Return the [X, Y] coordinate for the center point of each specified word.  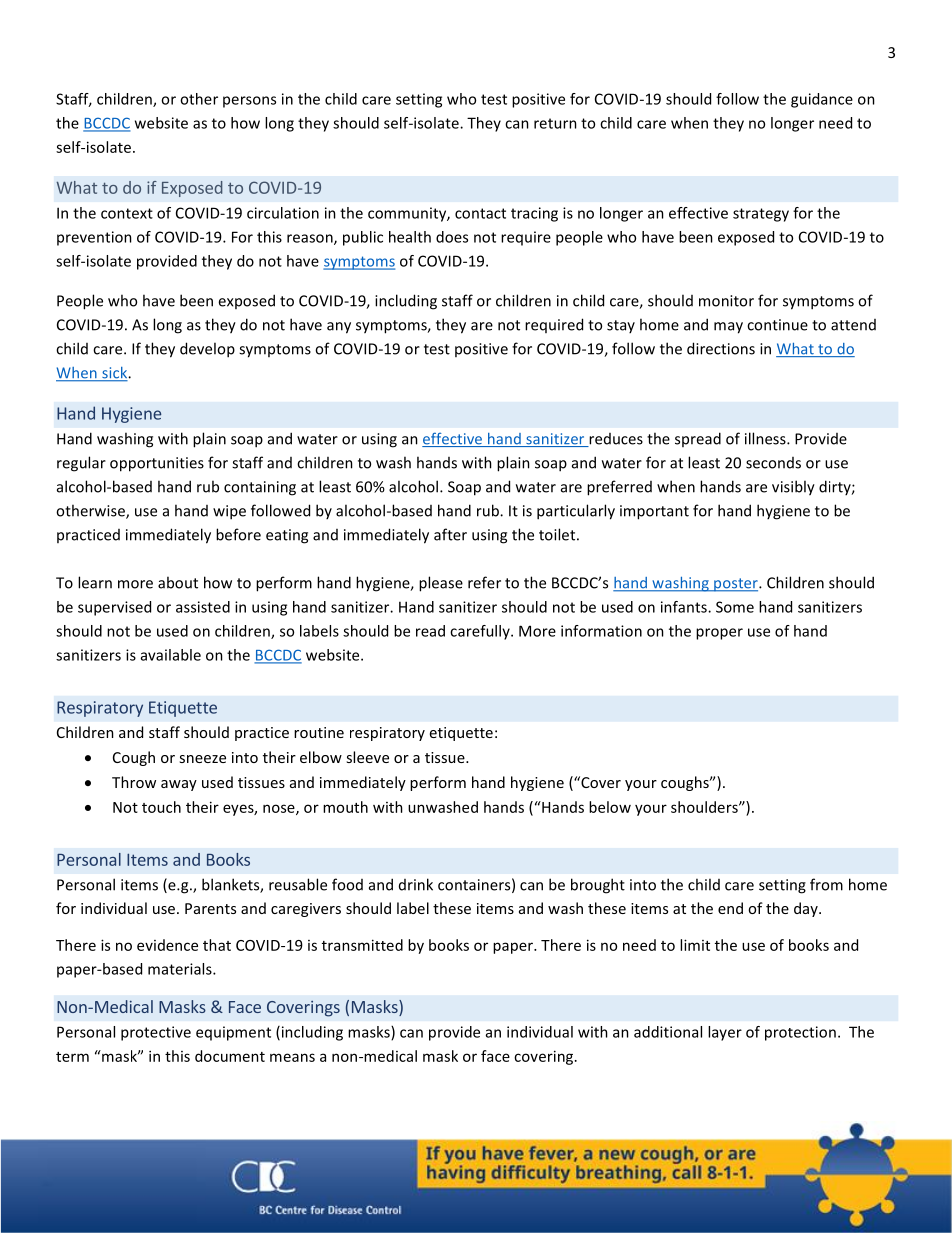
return [555, 123]
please [441, 584]
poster [736, 585]
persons [249, 102]
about [178, 582]
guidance [822, 100]
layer [725, 1033]
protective [156, 1033]
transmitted [362, 945]
